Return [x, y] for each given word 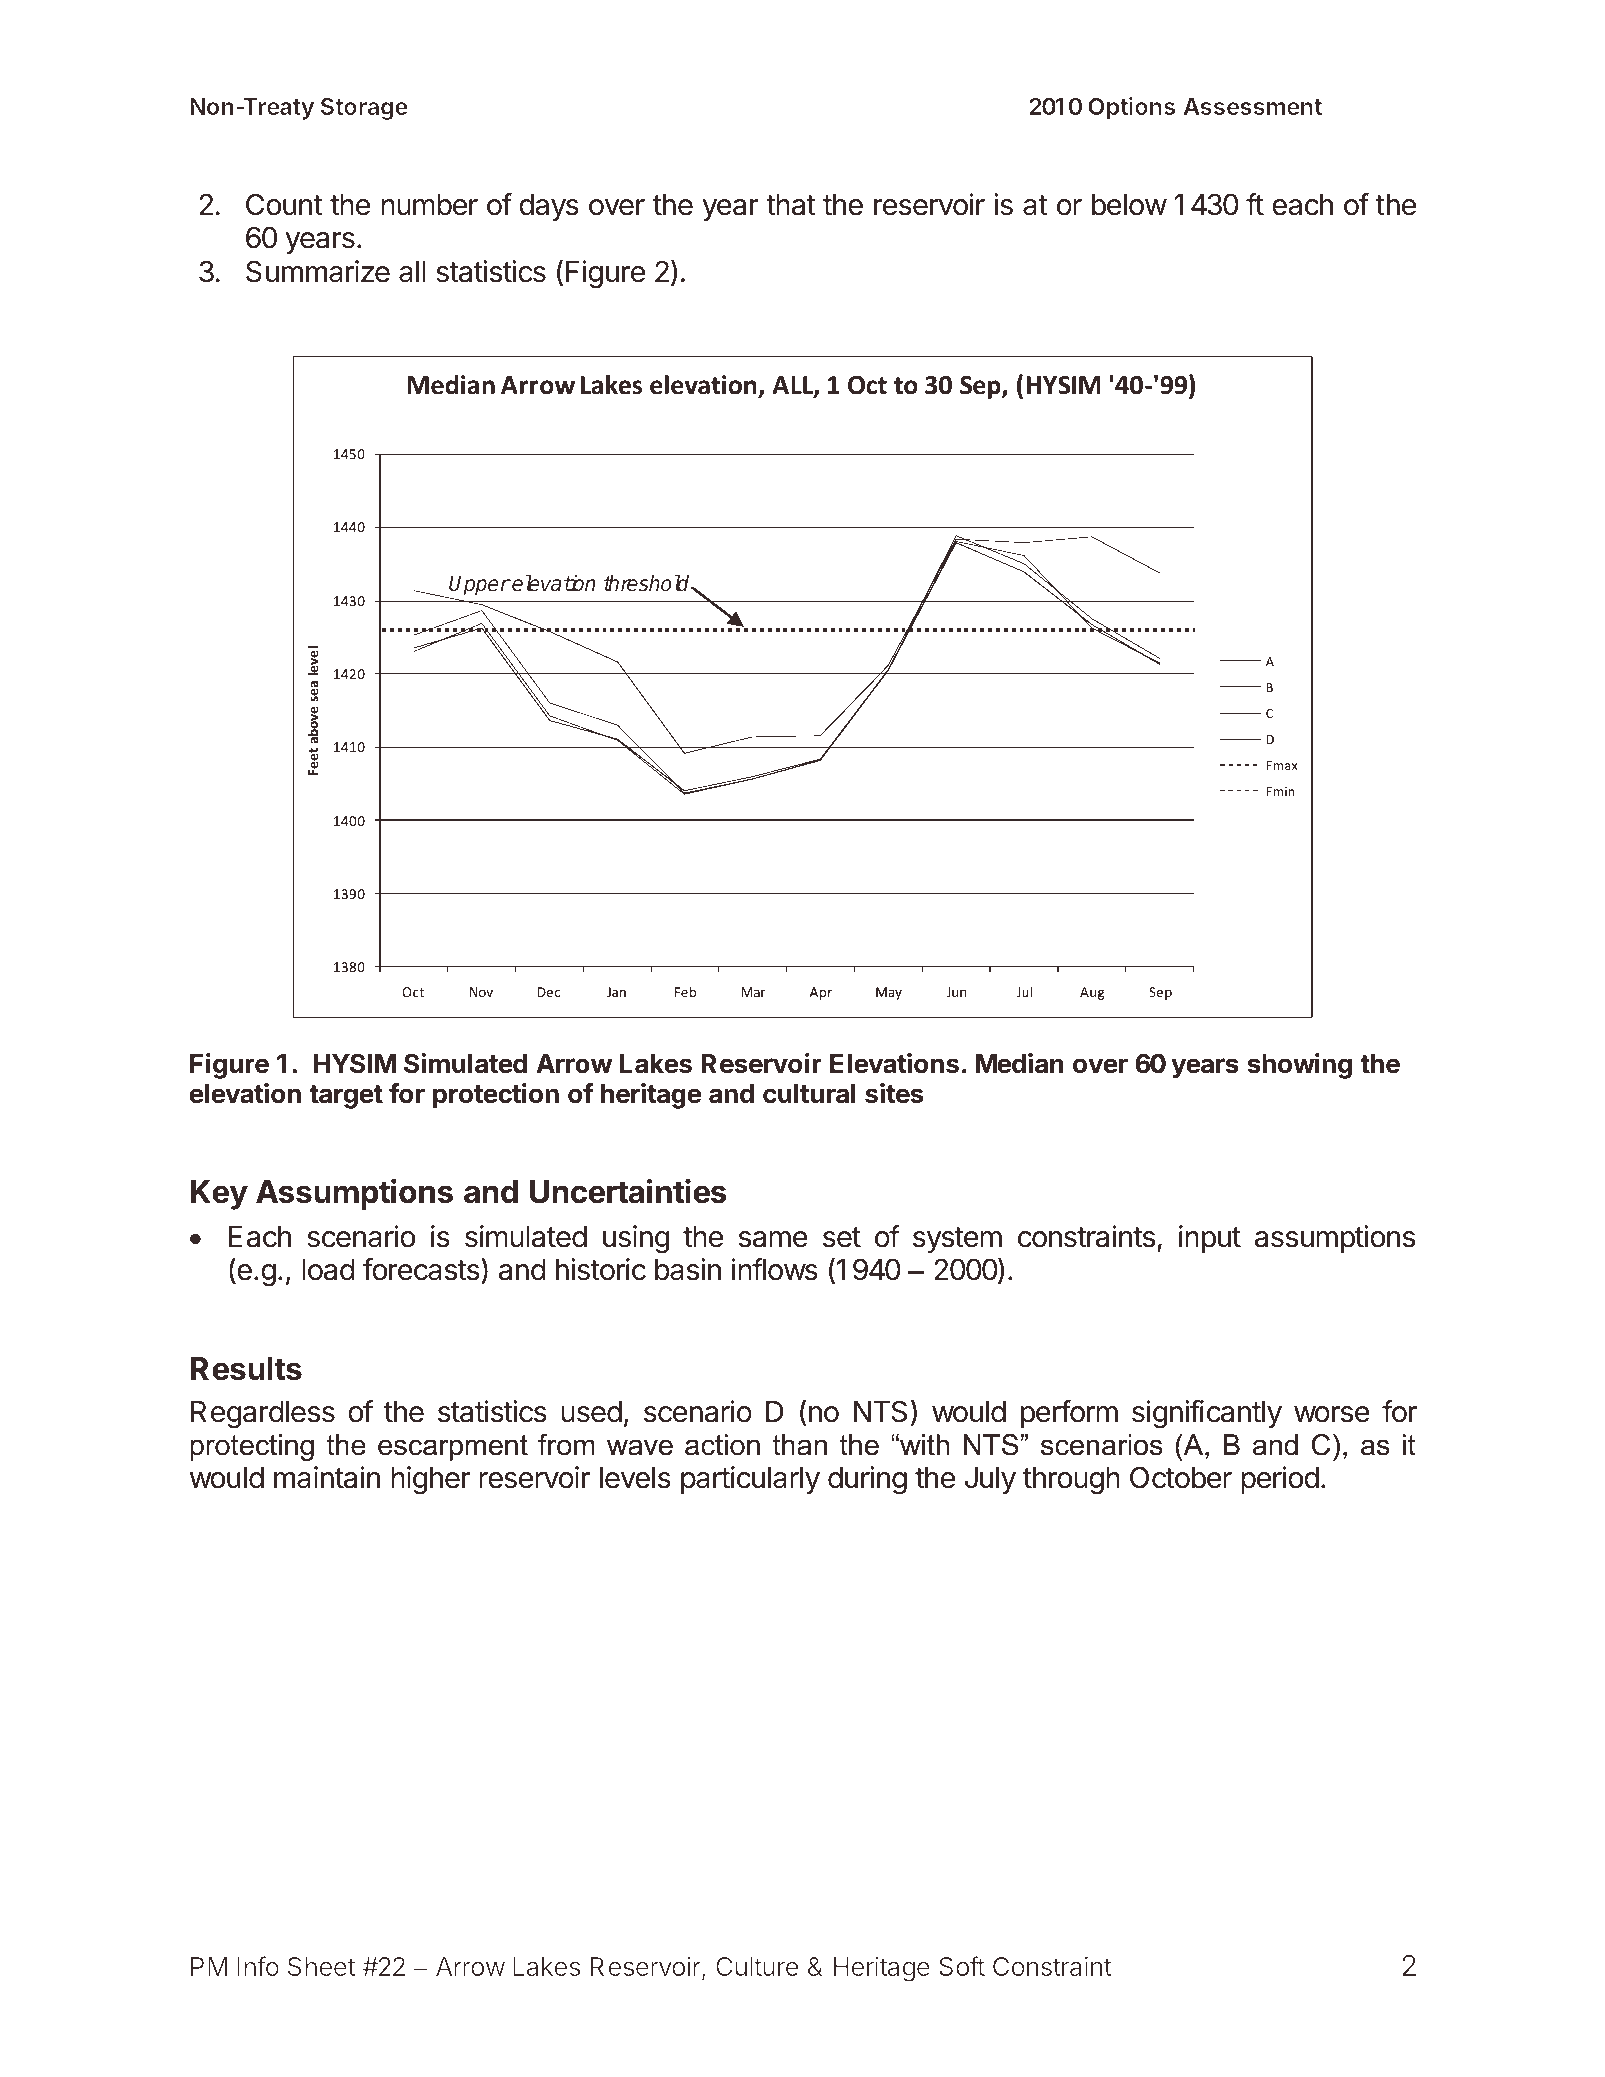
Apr [821, 993]
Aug [1092, 993]
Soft [962, 1966]
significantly [1207, 1414]
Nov [481, 992]
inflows [775, 1269]
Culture [757, 1966]
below [1129, 205]
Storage [364, 109]
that [791, 205]
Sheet [321, 1966]
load [328, 1270]
